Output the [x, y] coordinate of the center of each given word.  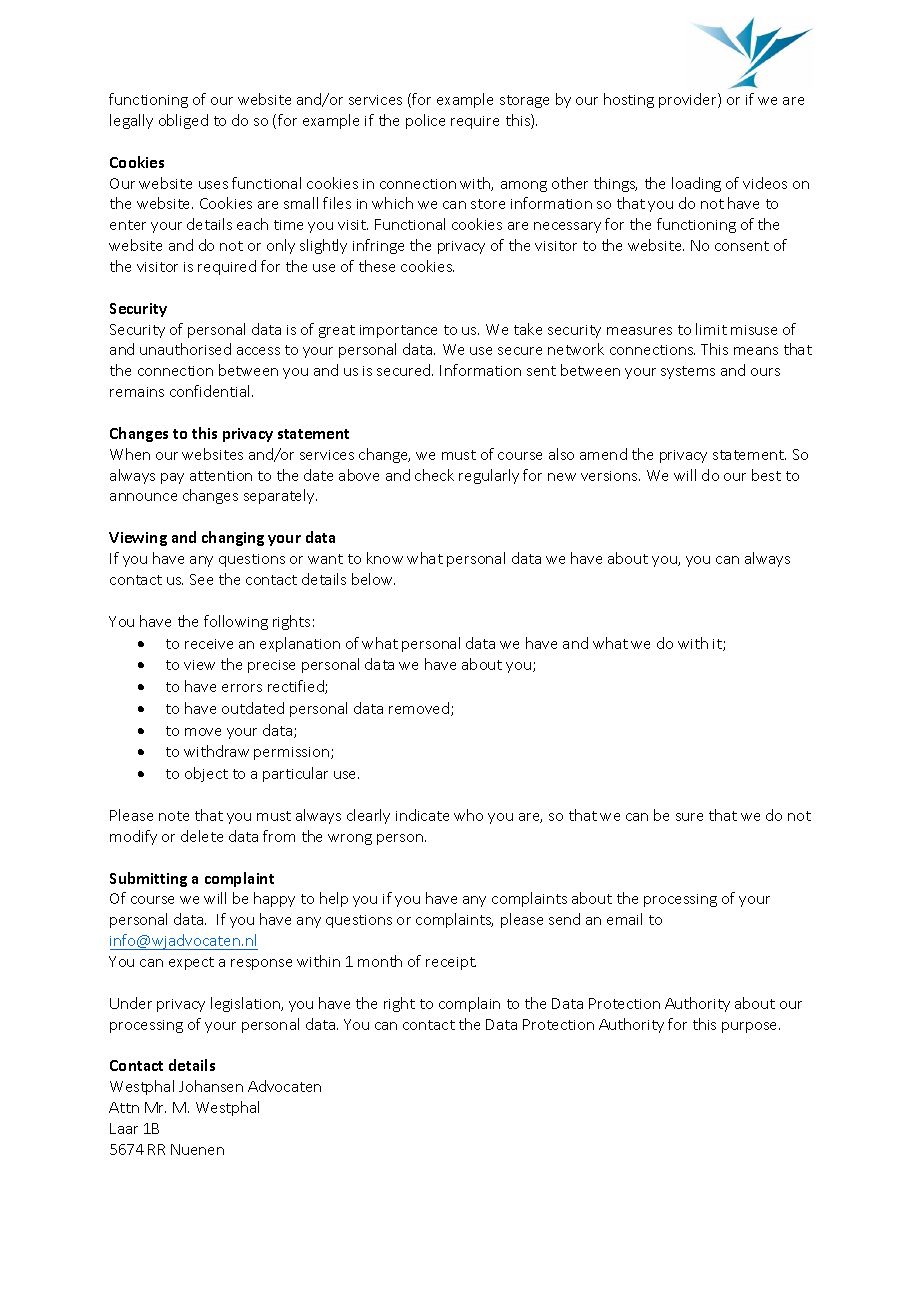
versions [610, 476]
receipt [451, 963]
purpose [751, 1027]
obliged [183, 121]
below [373, 579]
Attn [124, 1107]
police [425, 121]
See [201, 579]
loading [696, 184]
